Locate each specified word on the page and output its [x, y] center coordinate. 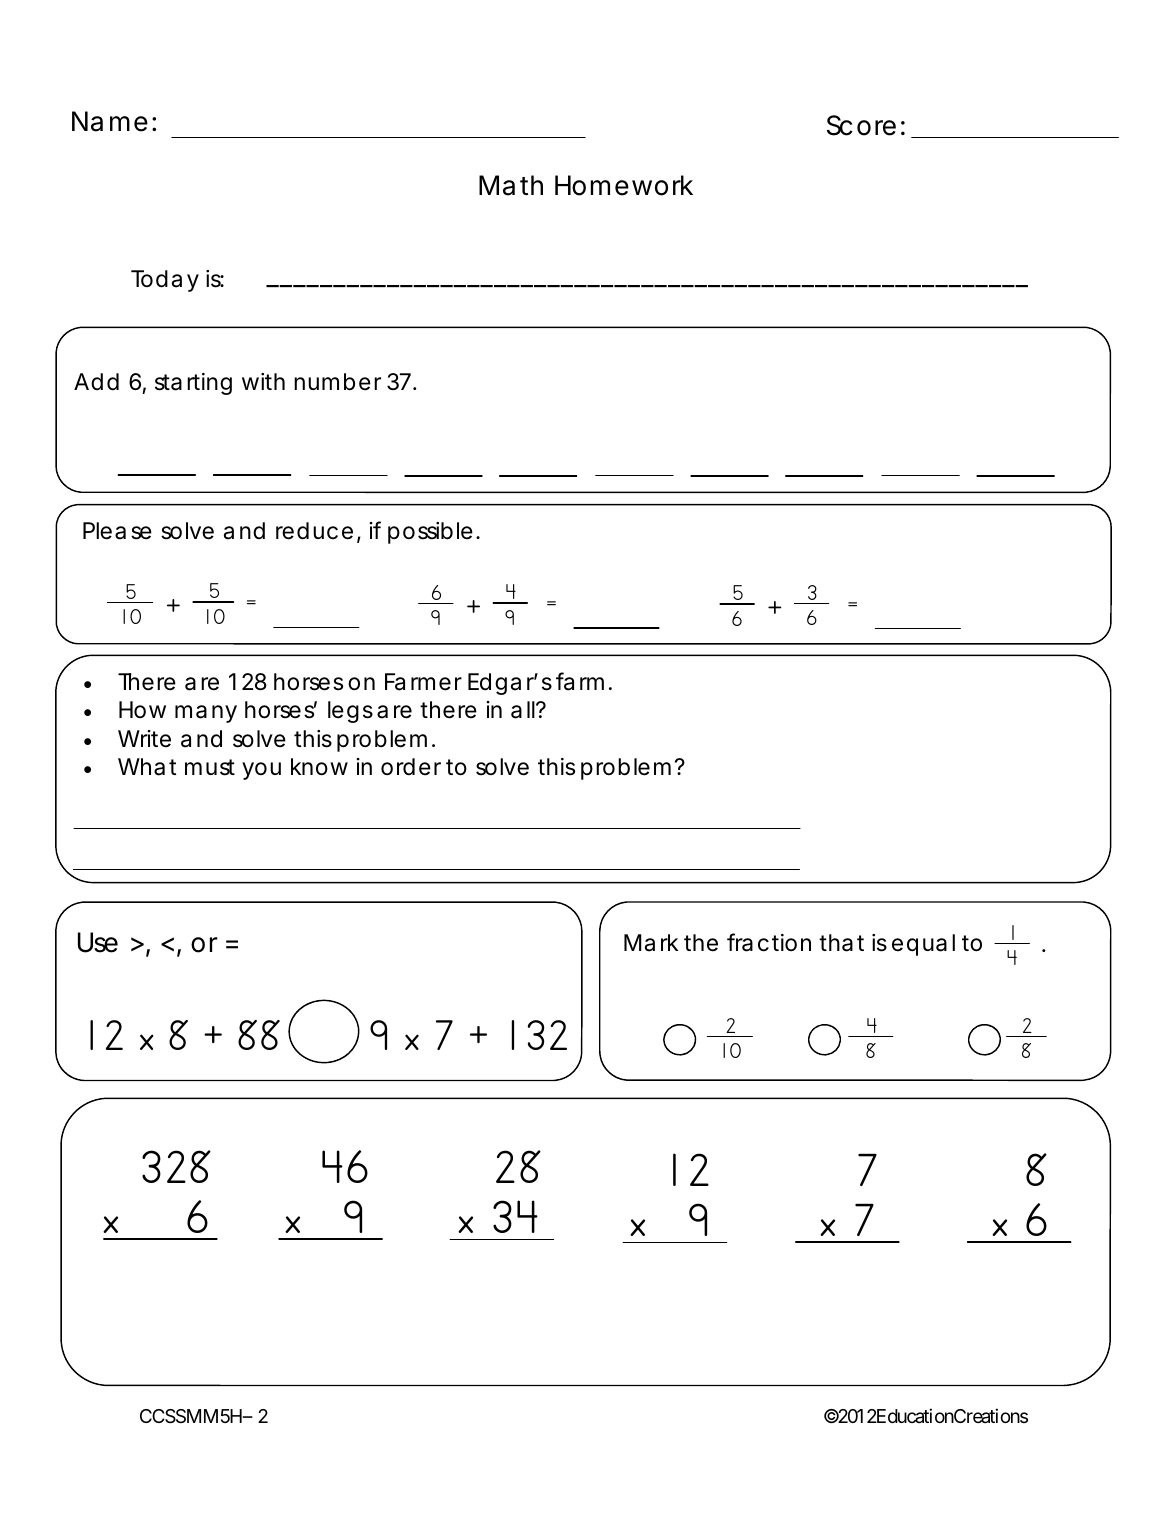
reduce [314, 531]
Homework [624, 185]
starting [193, 384]
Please [117, 531]
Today [165, 281]
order [411, 767]
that [841, 943]
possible [430, 533]
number [337, 382]
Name [110, 121]
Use [98, 942]
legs [350, 712]
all [524, 710]
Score [861, 125]
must [210, 767]
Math [511, 185]
